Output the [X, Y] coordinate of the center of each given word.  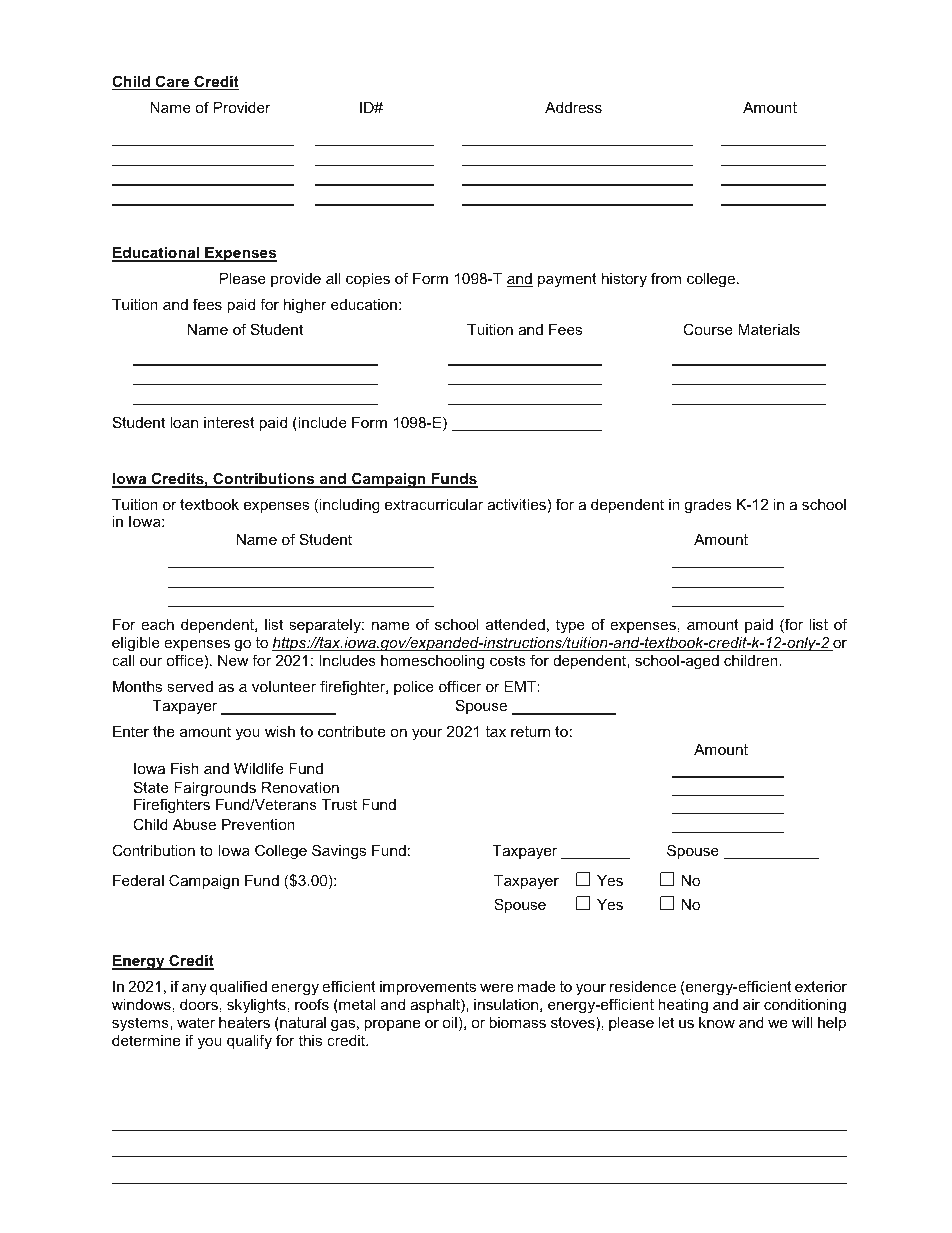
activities [516, 504]
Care [172, 82]
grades [707, 506]
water [196, 1022]
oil [449, 1022]
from [666, 278]
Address [573, 107]
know [717, 1022]
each [157, 624]
